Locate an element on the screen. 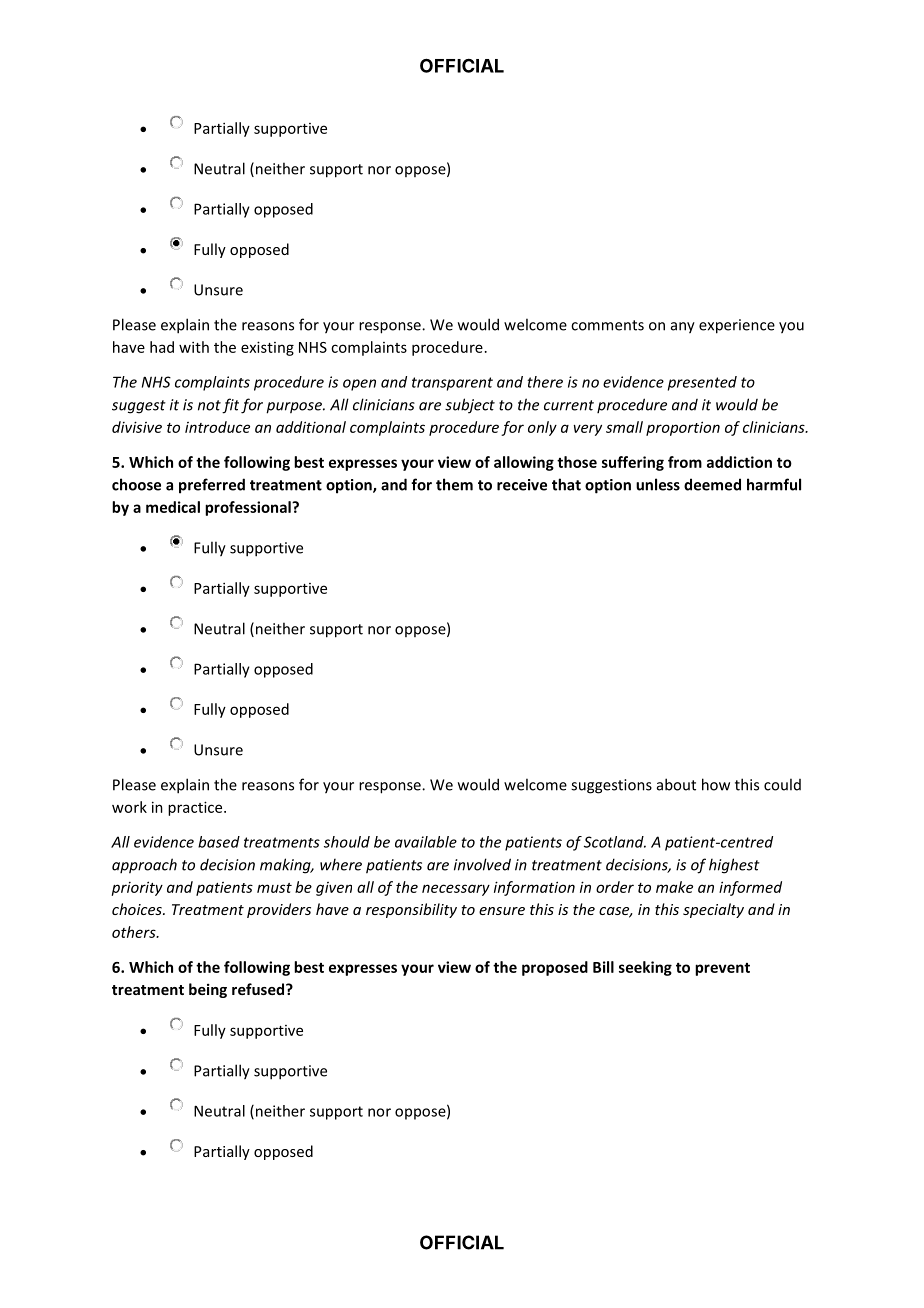 This screenshot has height=1308, width=924. being is located at coordinates (208, 990).
